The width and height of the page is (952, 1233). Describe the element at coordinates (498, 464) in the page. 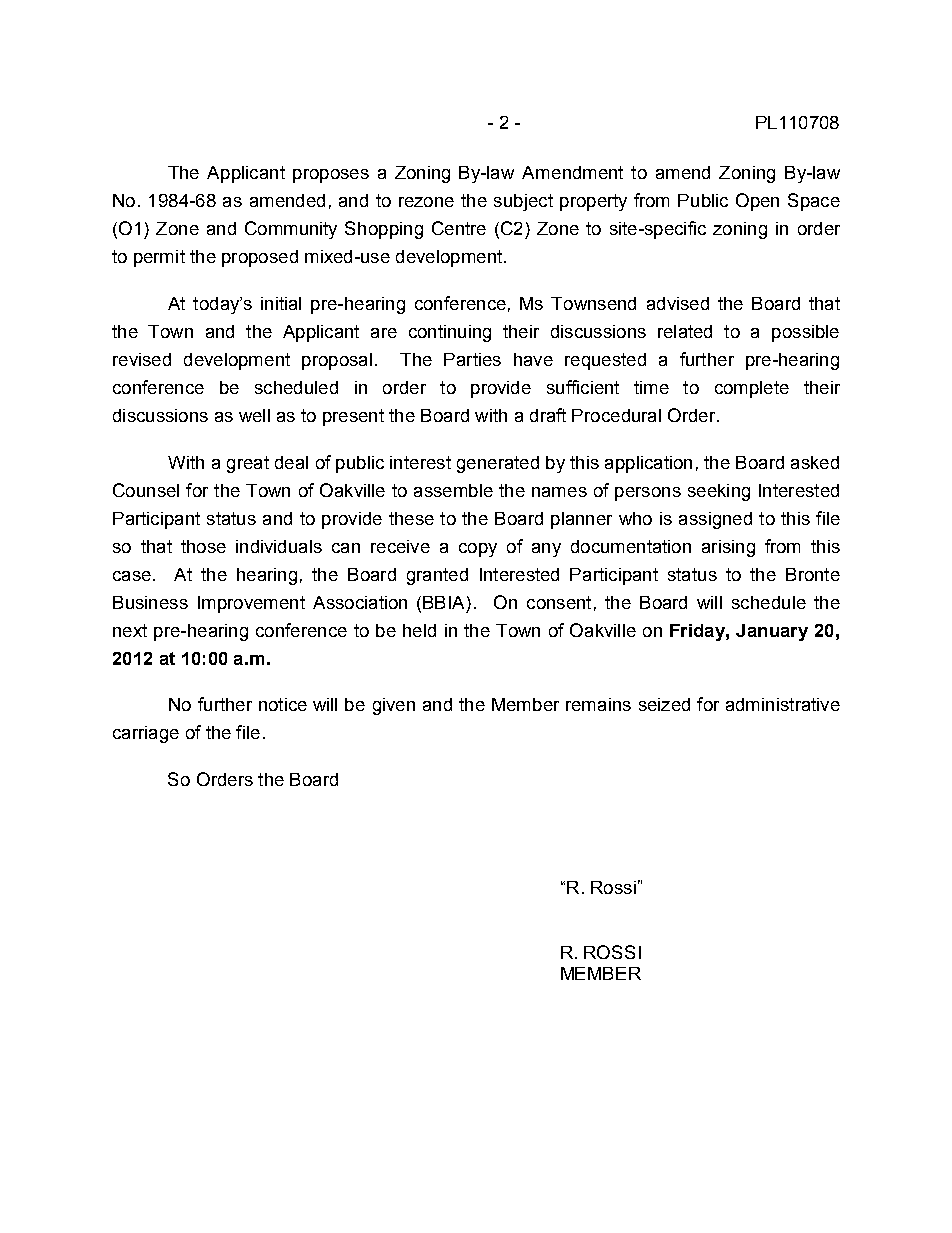

I see `generated` at that location.
